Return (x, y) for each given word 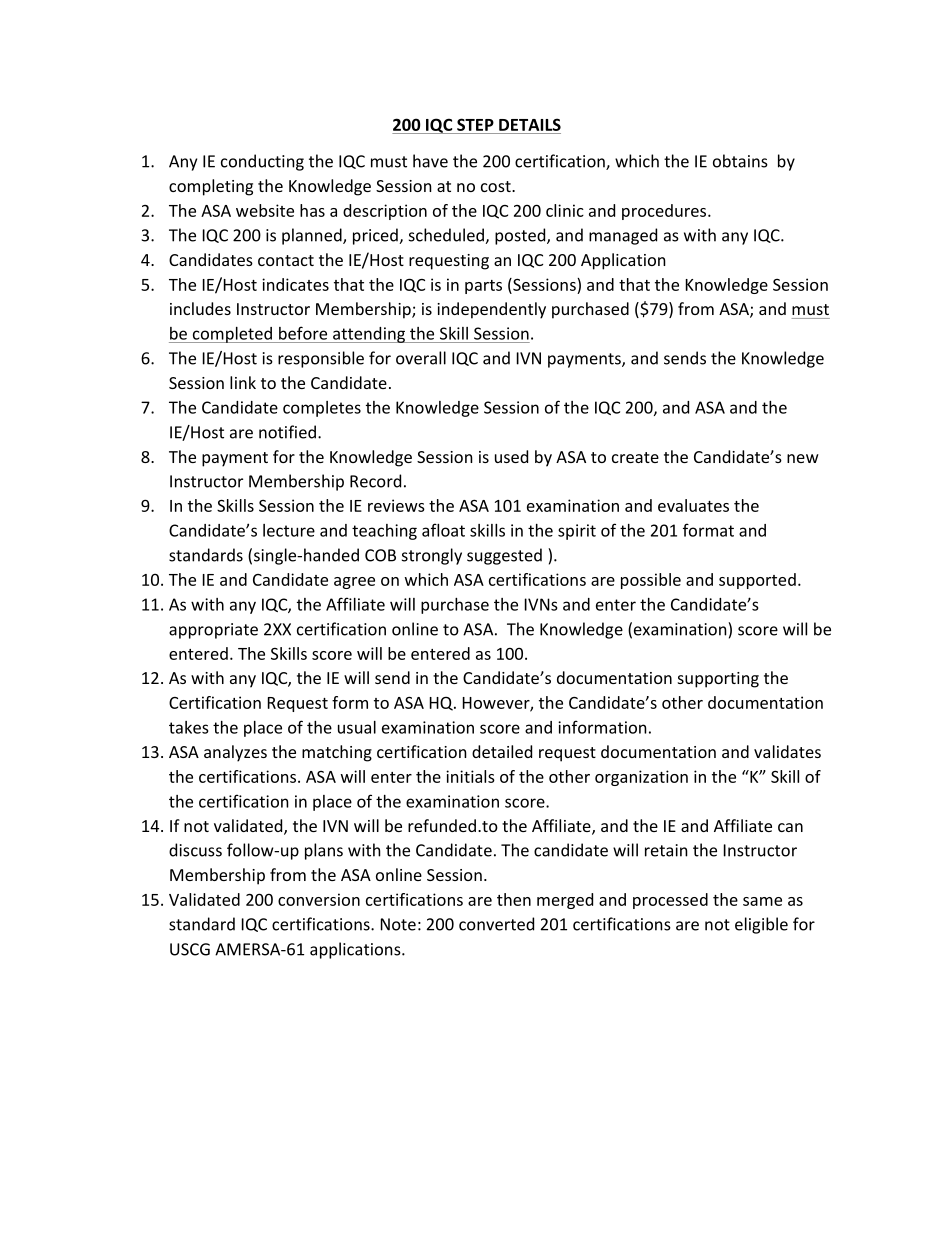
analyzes (235, 753)
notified (287, 432)
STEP (475, 124)
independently (491, 310)
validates (787, 751)
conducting (262, 162)
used (511, 456)
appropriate (213, 631)
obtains (740, 161)
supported (757, 581)
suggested (504, 556)
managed (623, 236)
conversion (319, 899)
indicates (295, 284)
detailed (502, 751)
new (803, 458)
